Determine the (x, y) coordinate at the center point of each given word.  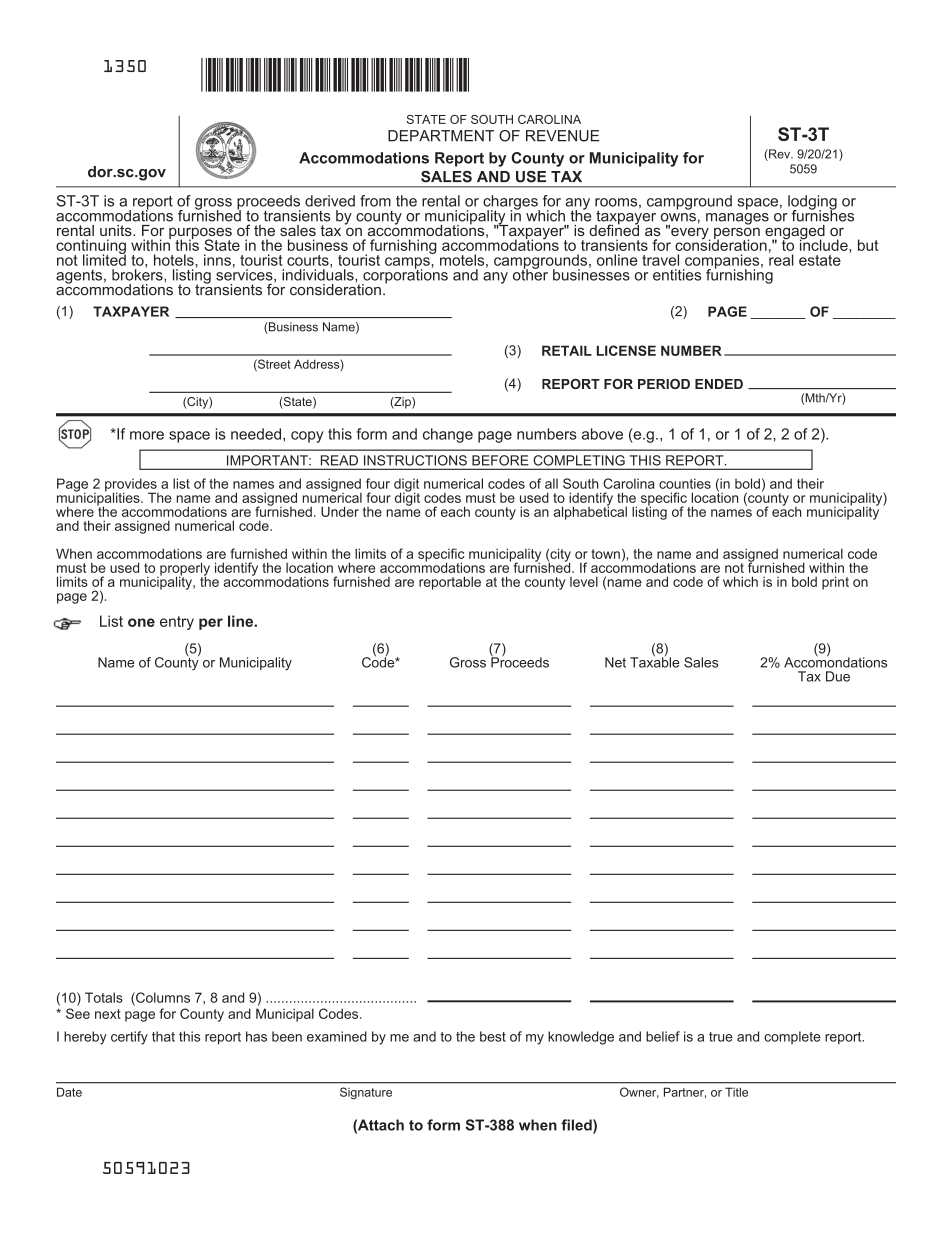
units (117, 230)
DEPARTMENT (441, 136)
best (493, 1036)
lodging (812, 203)
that (163, 1036)
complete (792, 1037)
